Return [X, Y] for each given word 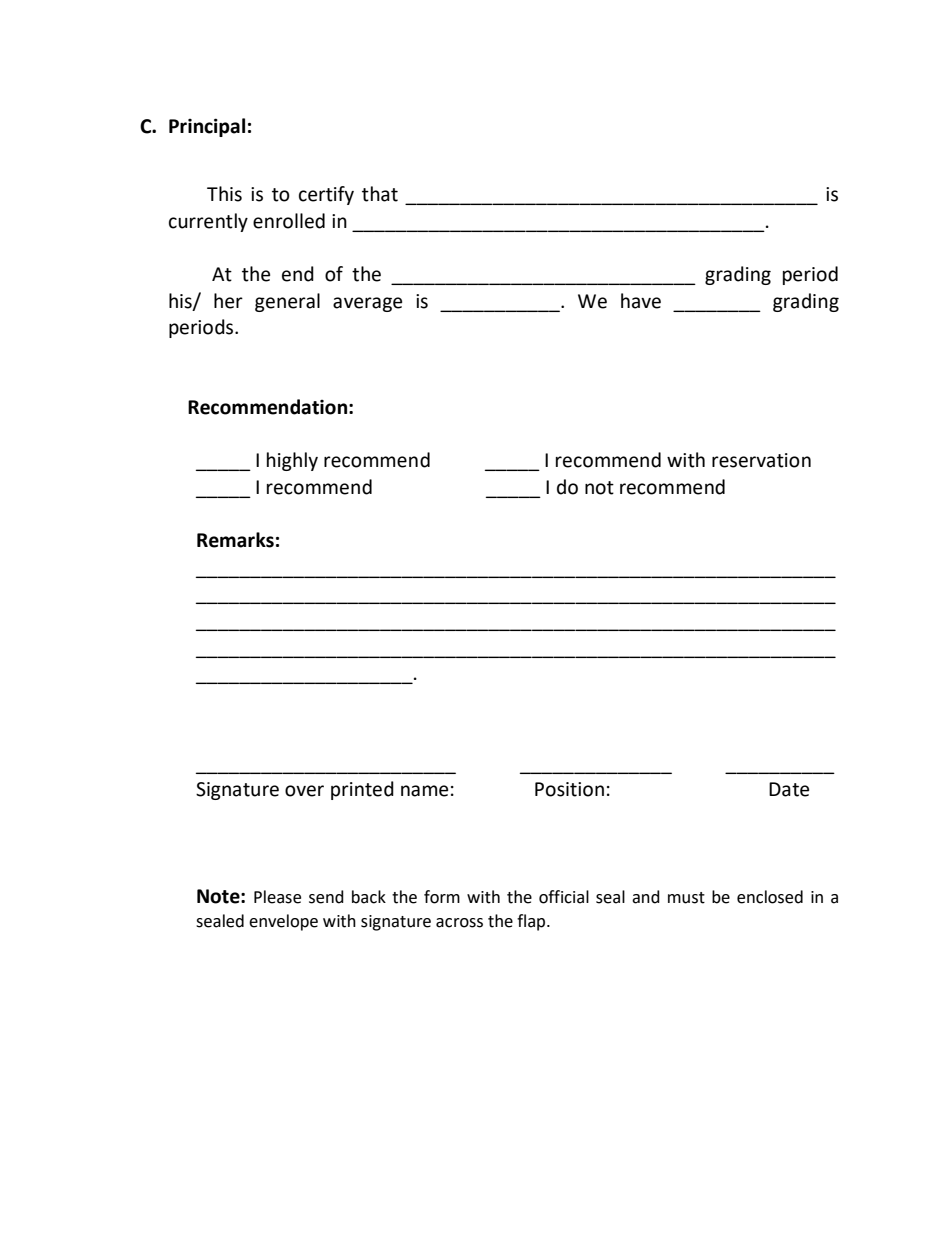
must [686, 898]
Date [789, 789]
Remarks [235, 540]
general [287, 302]
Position [569, 789]
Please [277, 897]
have [641, 301]
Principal [207, 127]
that [380, 194]
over [304, 791]
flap [532, 922]
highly [292, 461]
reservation [761, 460]
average [367, 304]
